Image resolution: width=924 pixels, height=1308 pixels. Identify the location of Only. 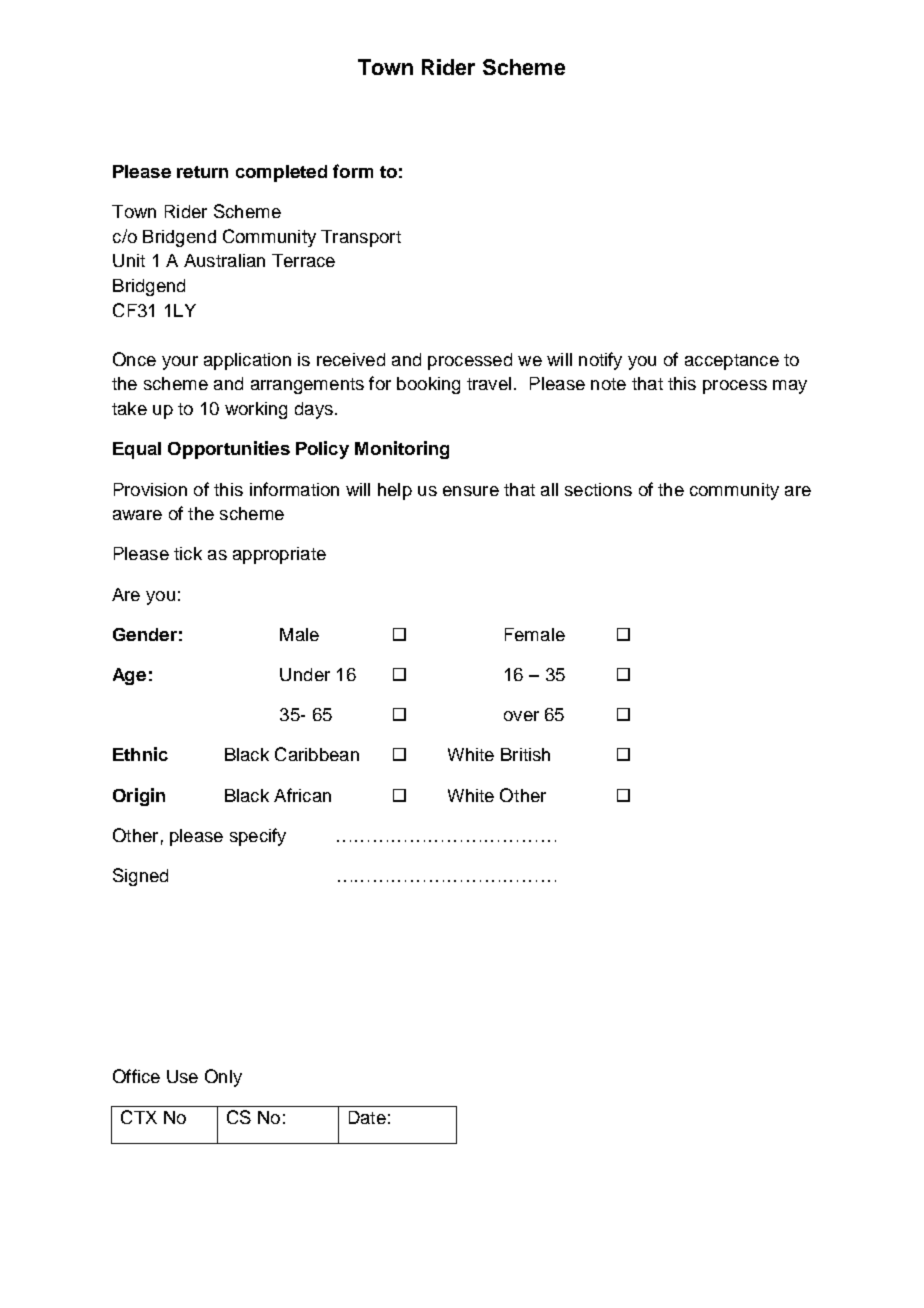
(223, 1078).
